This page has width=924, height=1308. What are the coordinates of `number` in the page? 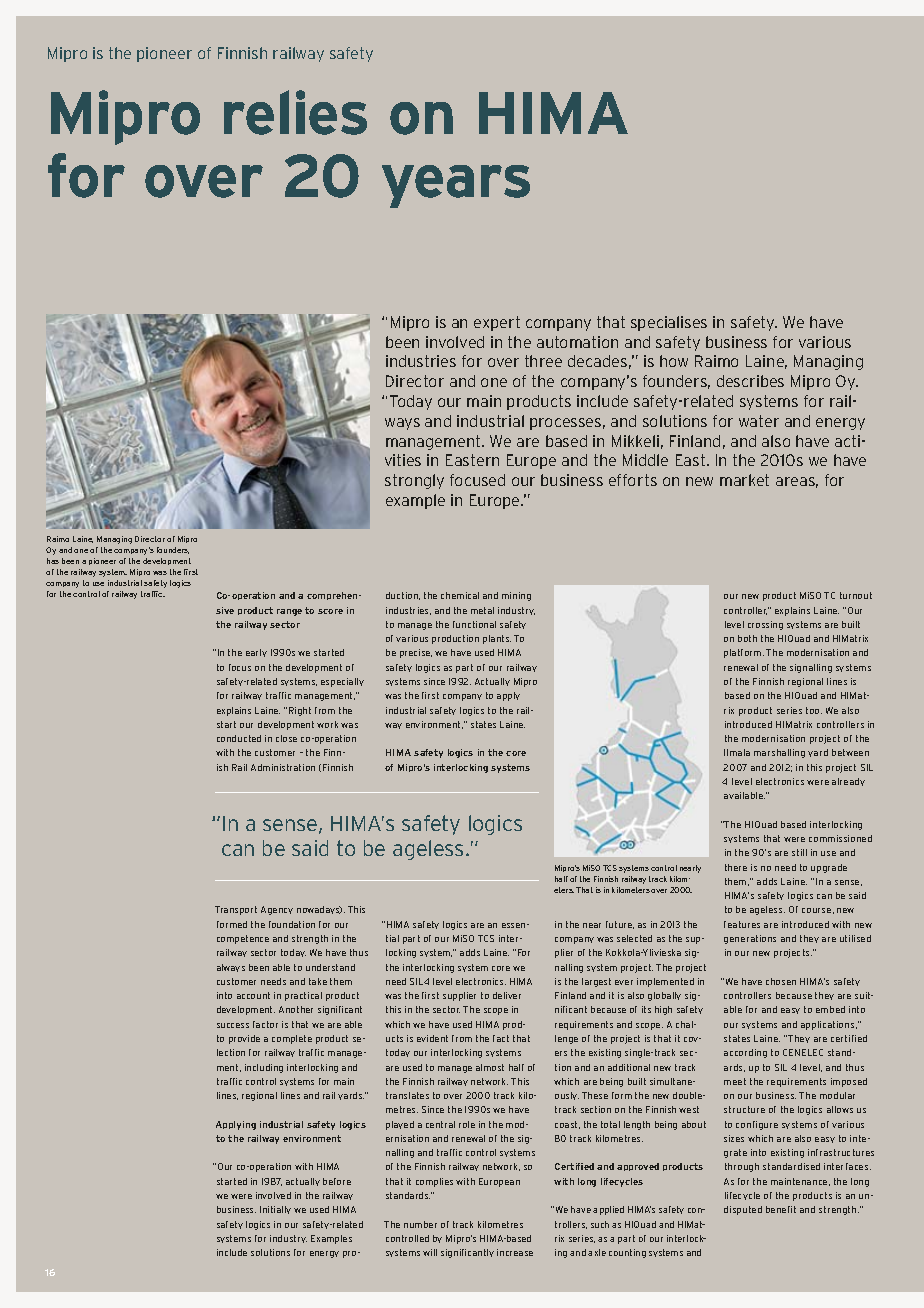 It's located at (420, 1224).
